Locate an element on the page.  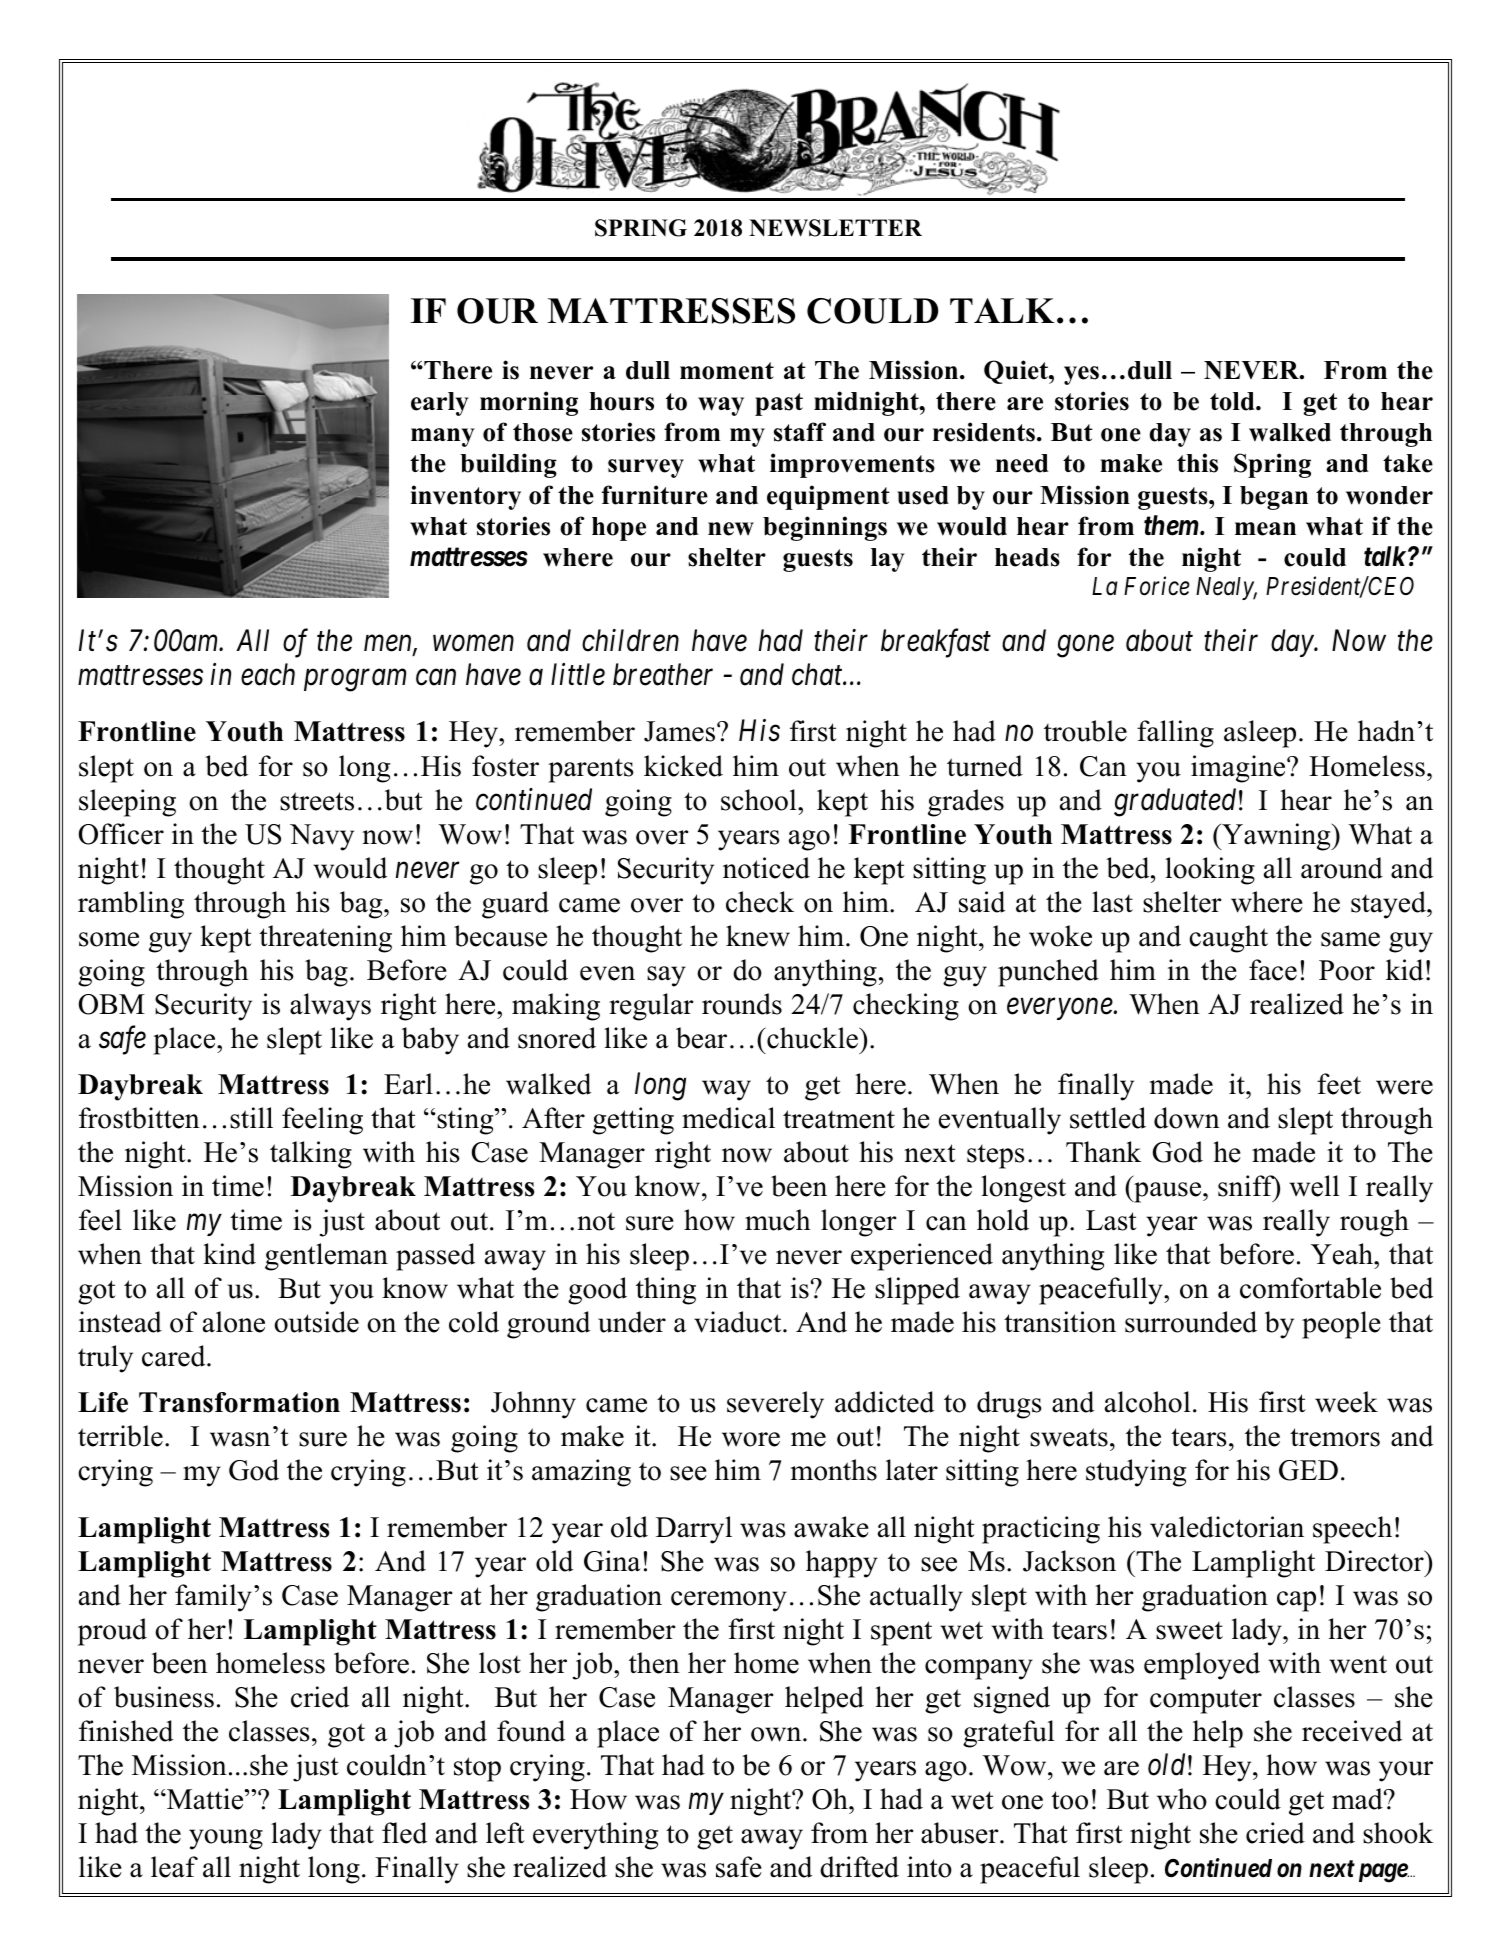
viaduct is located at coordinates (739, 1322).
